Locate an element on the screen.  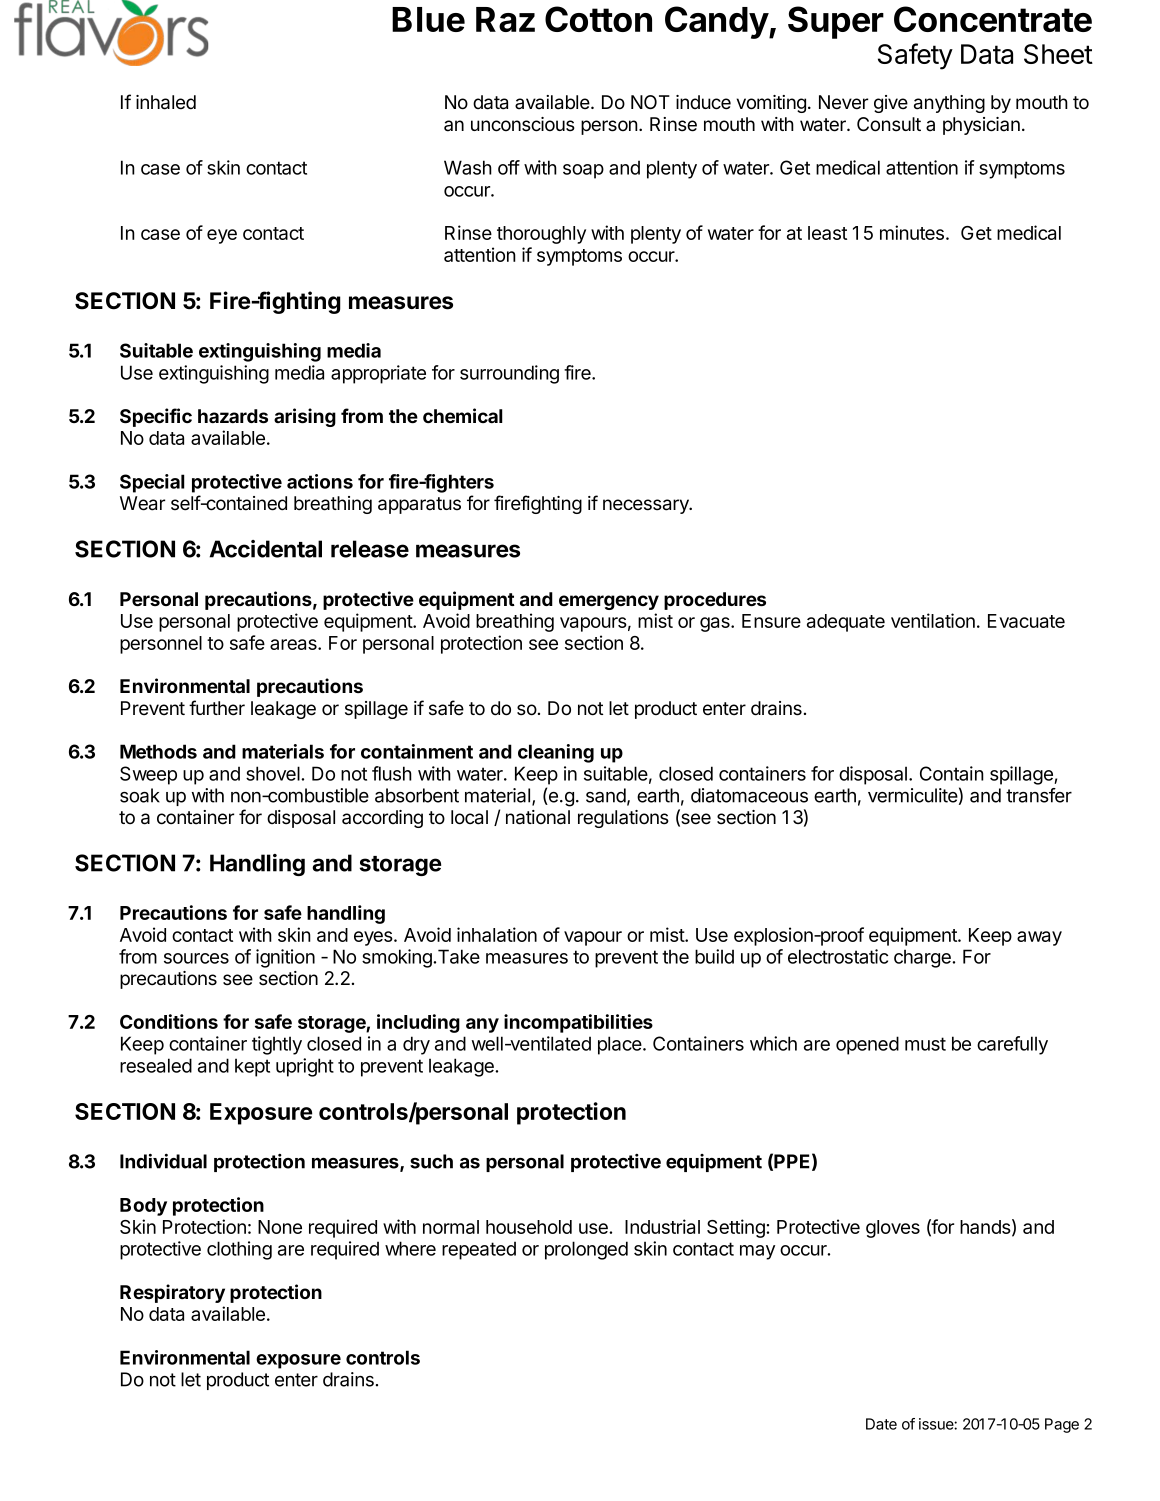
Respiratory is located at coordinates (172, 1293).
